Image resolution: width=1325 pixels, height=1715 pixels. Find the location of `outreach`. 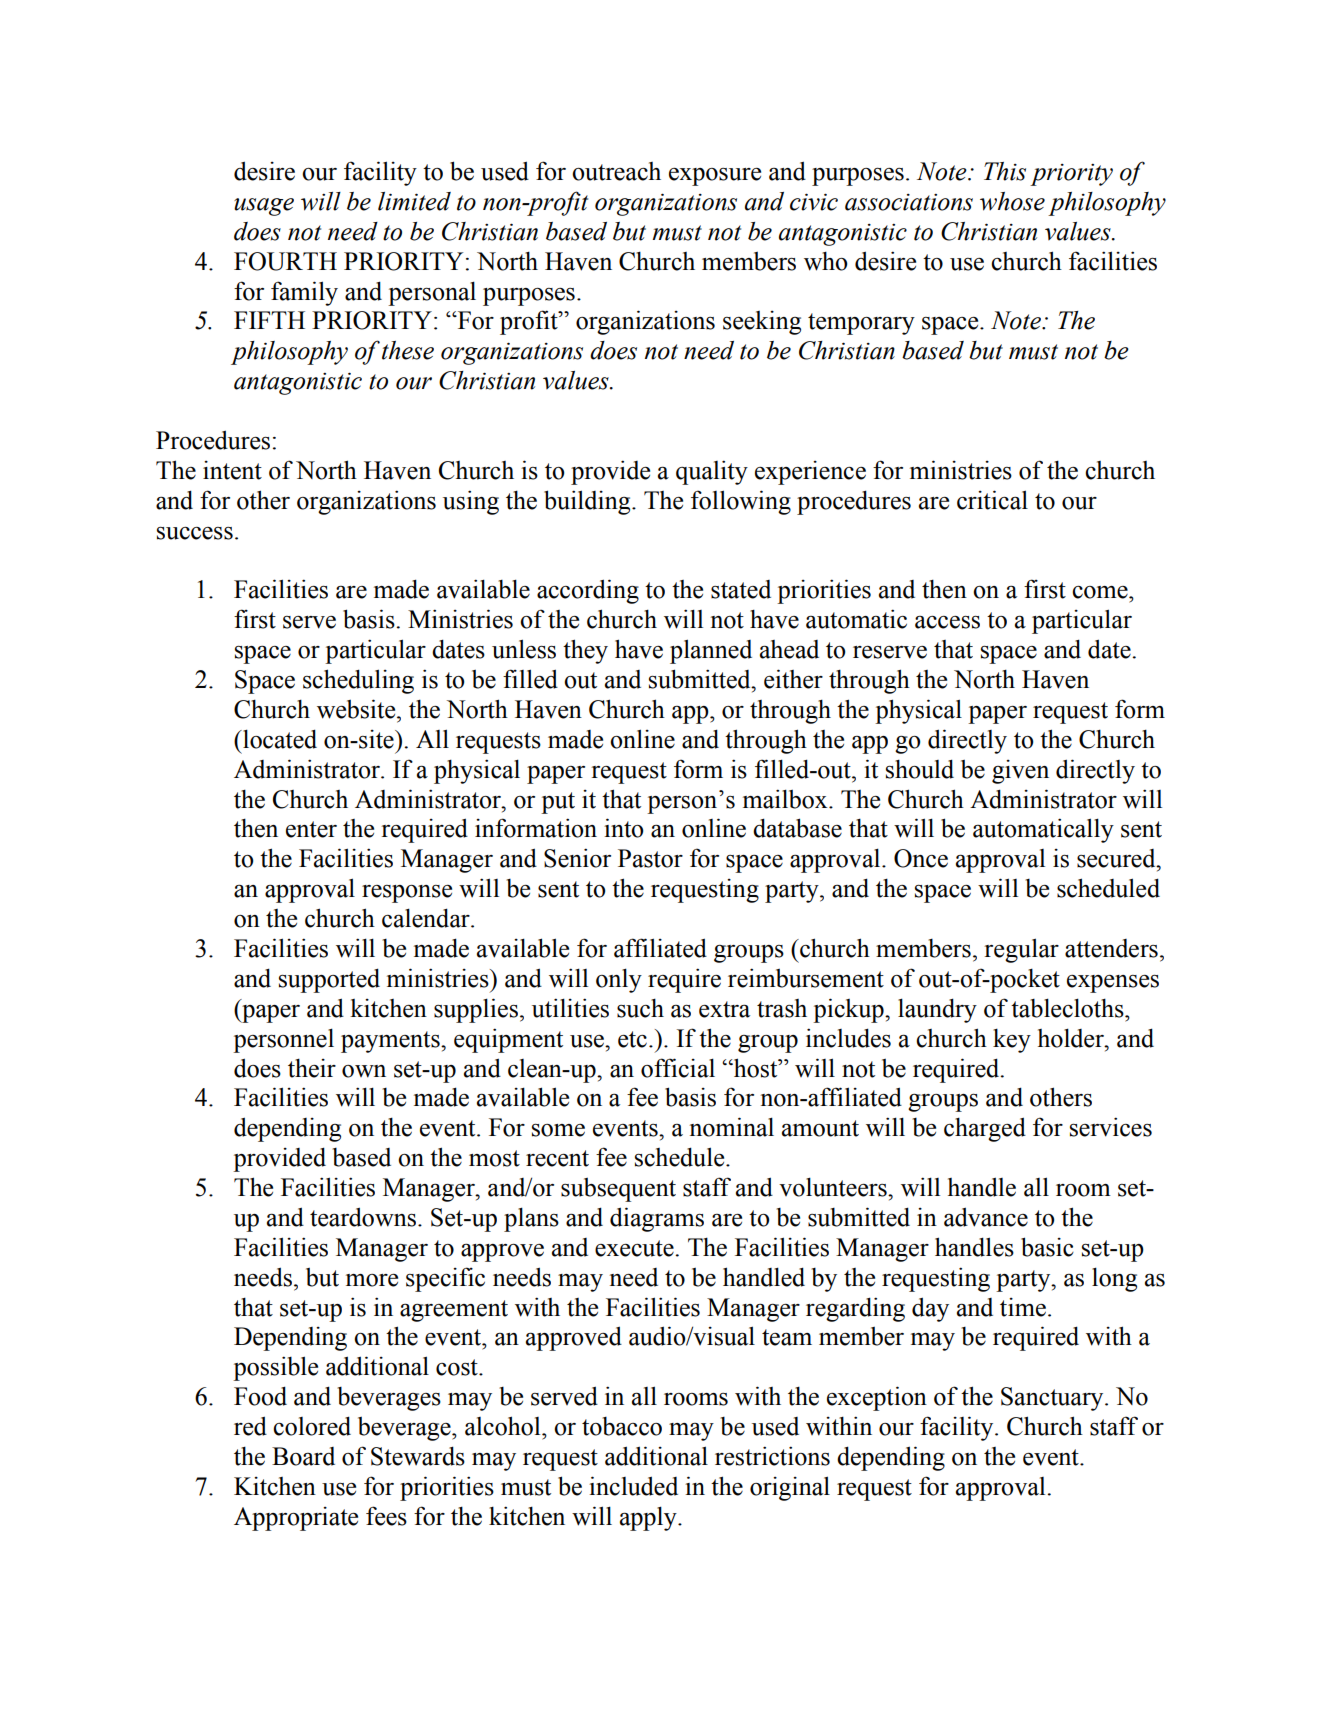

outreach is located at coordinates (616, 171).
